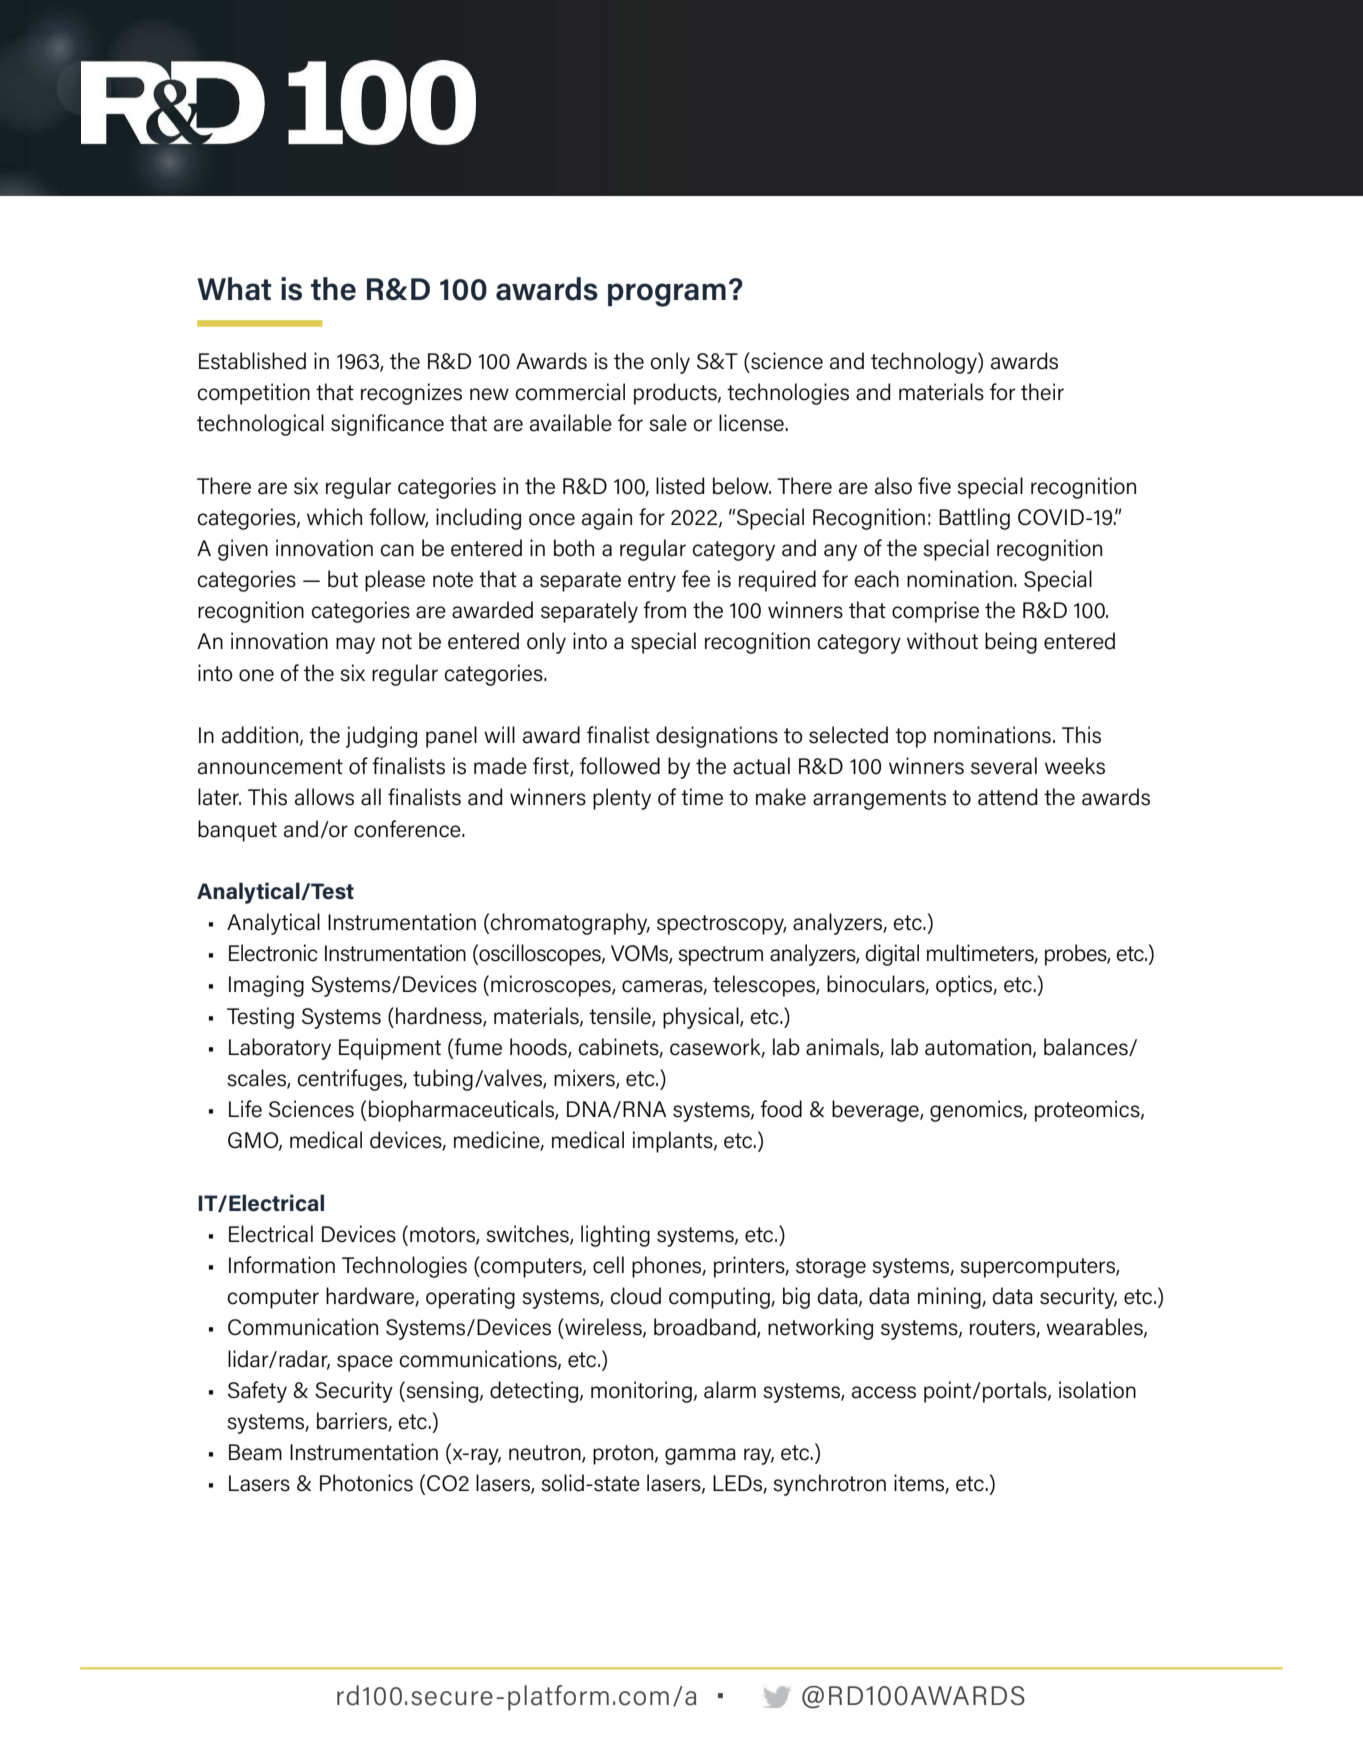  I want to click on Electronic, so click(273, 953).
